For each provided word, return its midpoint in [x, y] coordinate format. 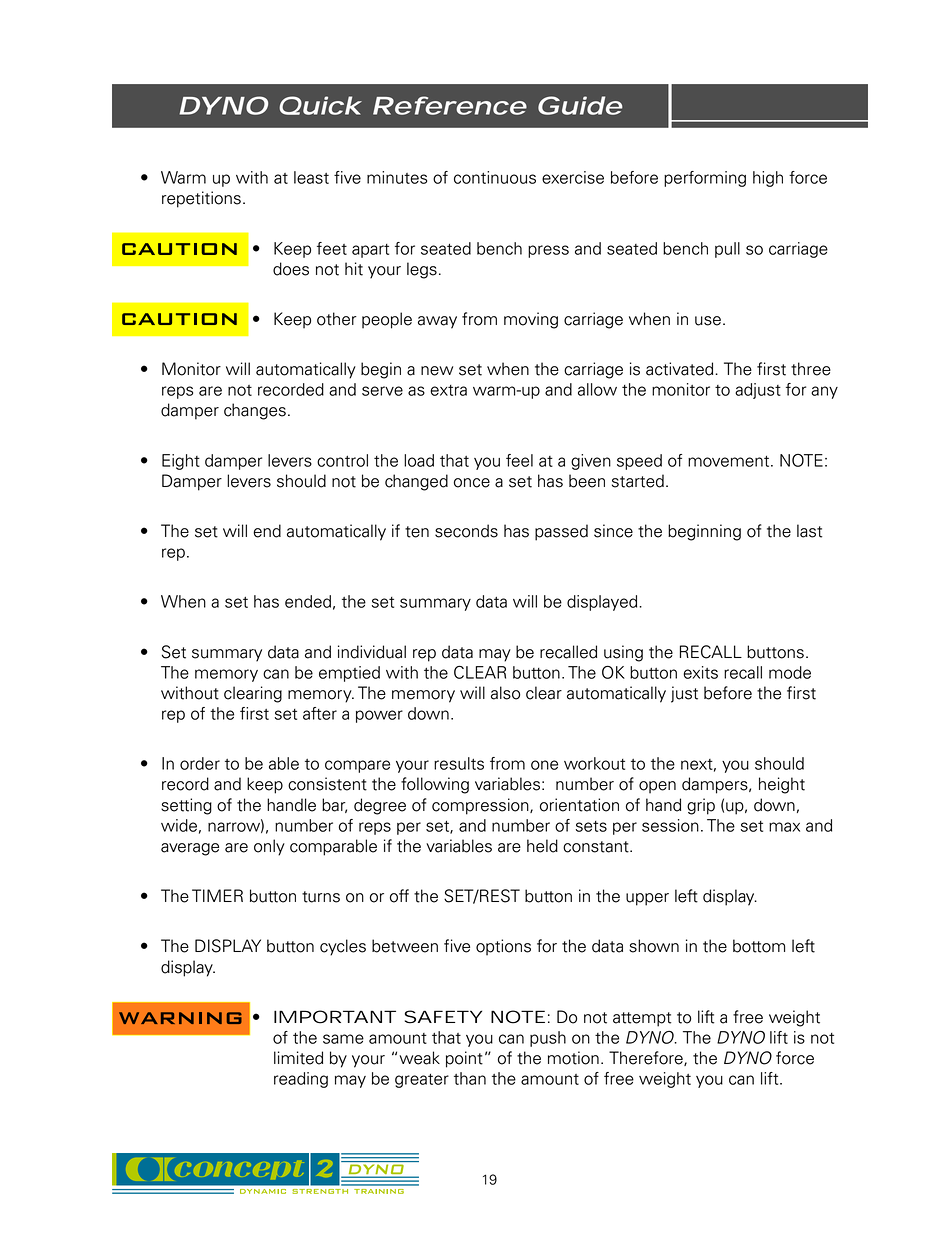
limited [298, 1058]
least [311, 177]
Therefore [647, 1058]
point [464, 1059]
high [768, 179]
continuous [495, 177]
